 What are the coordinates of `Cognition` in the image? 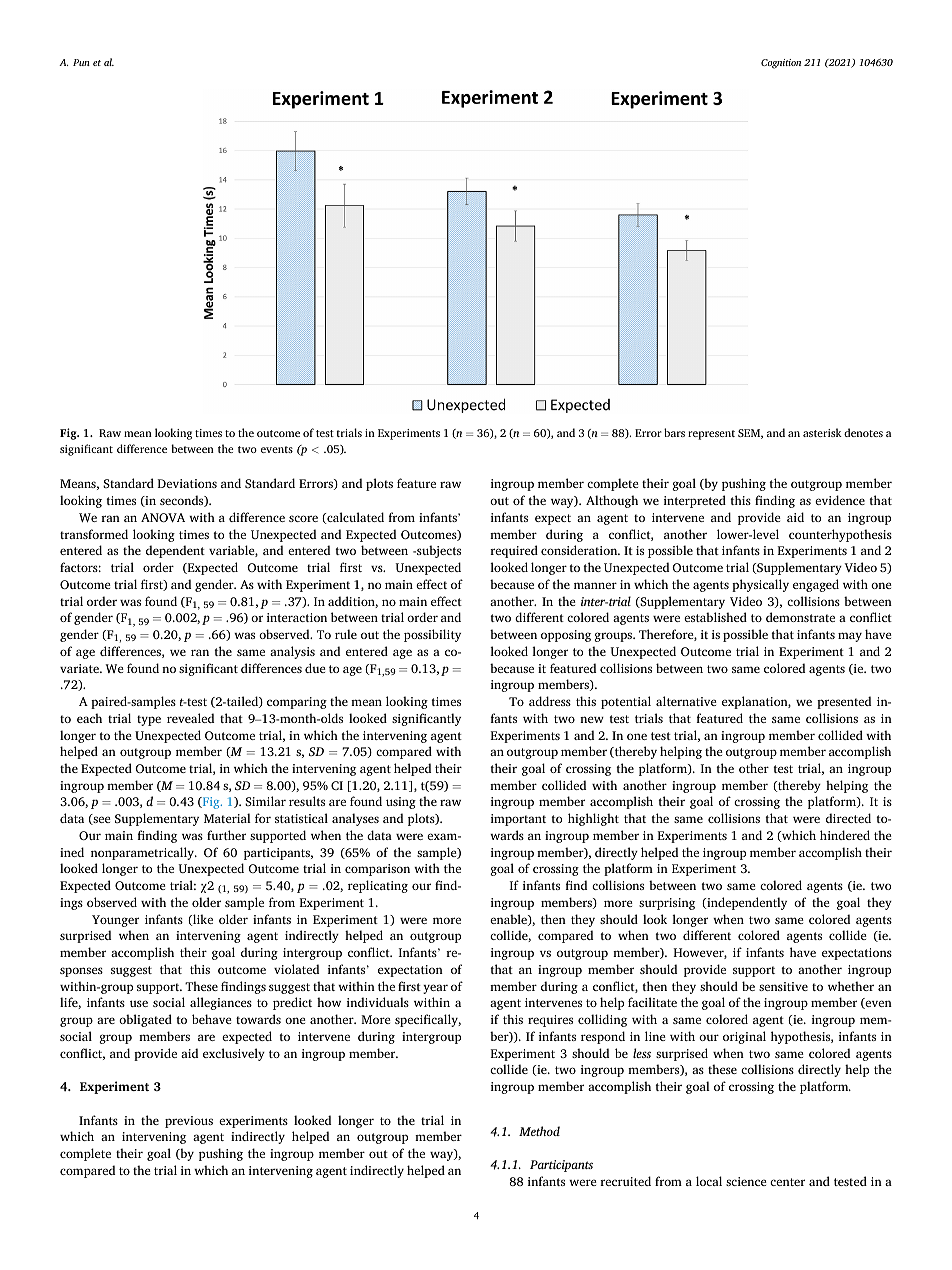 It's located at (781, 64).
